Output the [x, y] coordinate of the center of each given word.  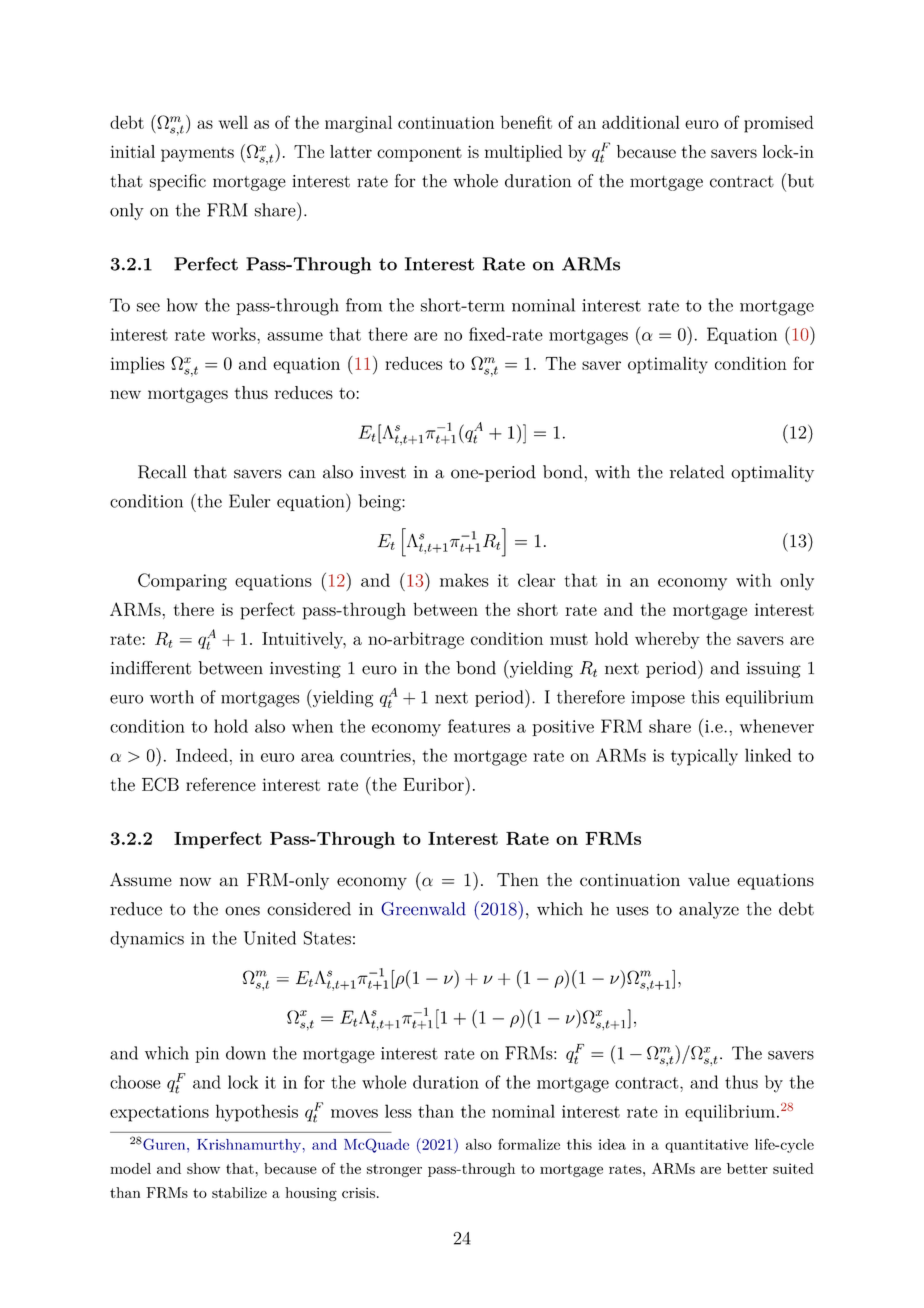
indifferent [150, 668]
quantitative [706, 1146]
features [479, 726]
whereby [667, 640]
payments [197, 154]
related [697, 472]
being [380, 502]
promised [779, 124]
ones [242, 911]
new [125, 394]
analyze [709, 910]
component [419, 154]
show [203, 1168]
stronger [394, 1170]
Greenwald [423, 909]
